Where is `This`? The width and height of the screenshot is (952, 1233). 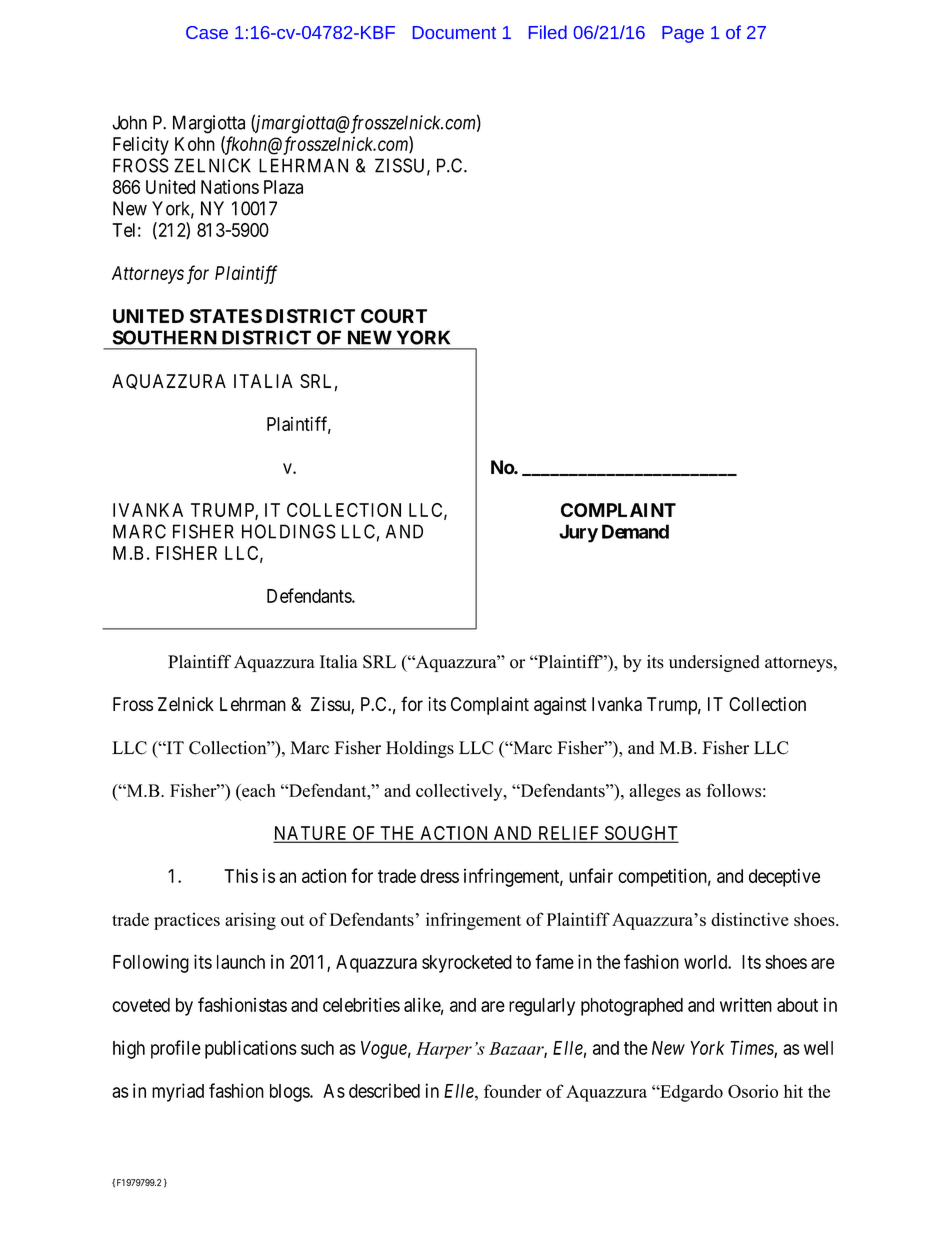 This is located at coordinates (241, 875).
